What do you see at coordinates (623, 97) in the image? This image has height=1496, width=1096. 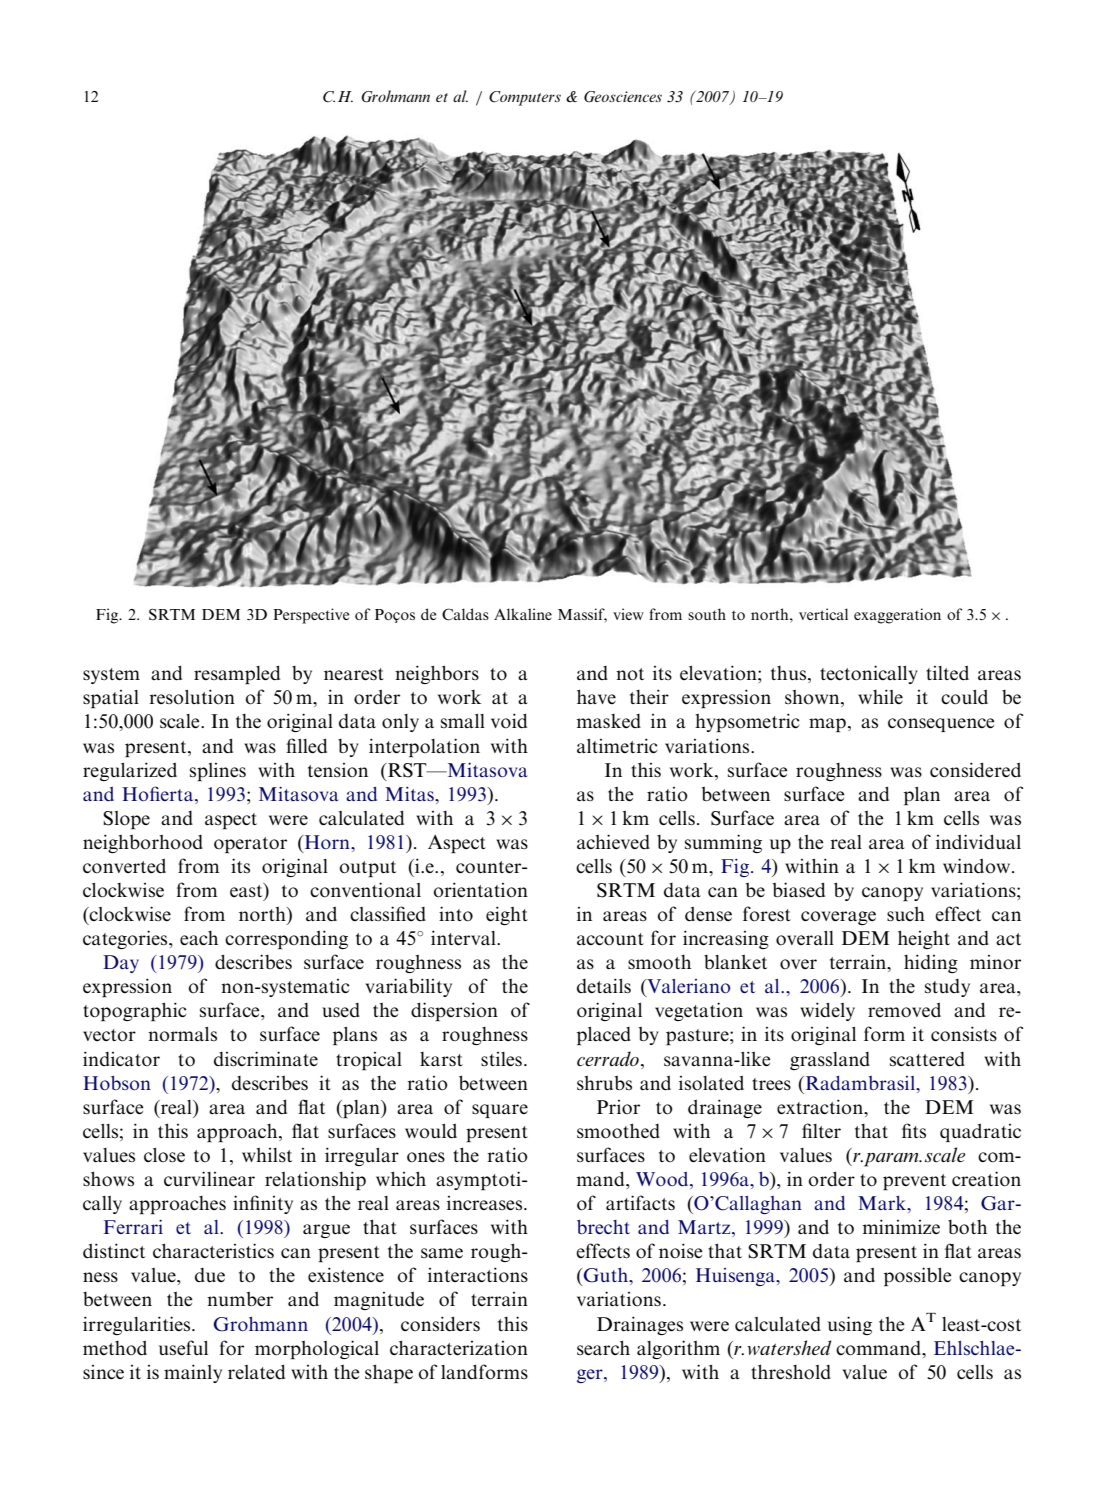 I see `Geosciences` at bounding box center [623, 97].
